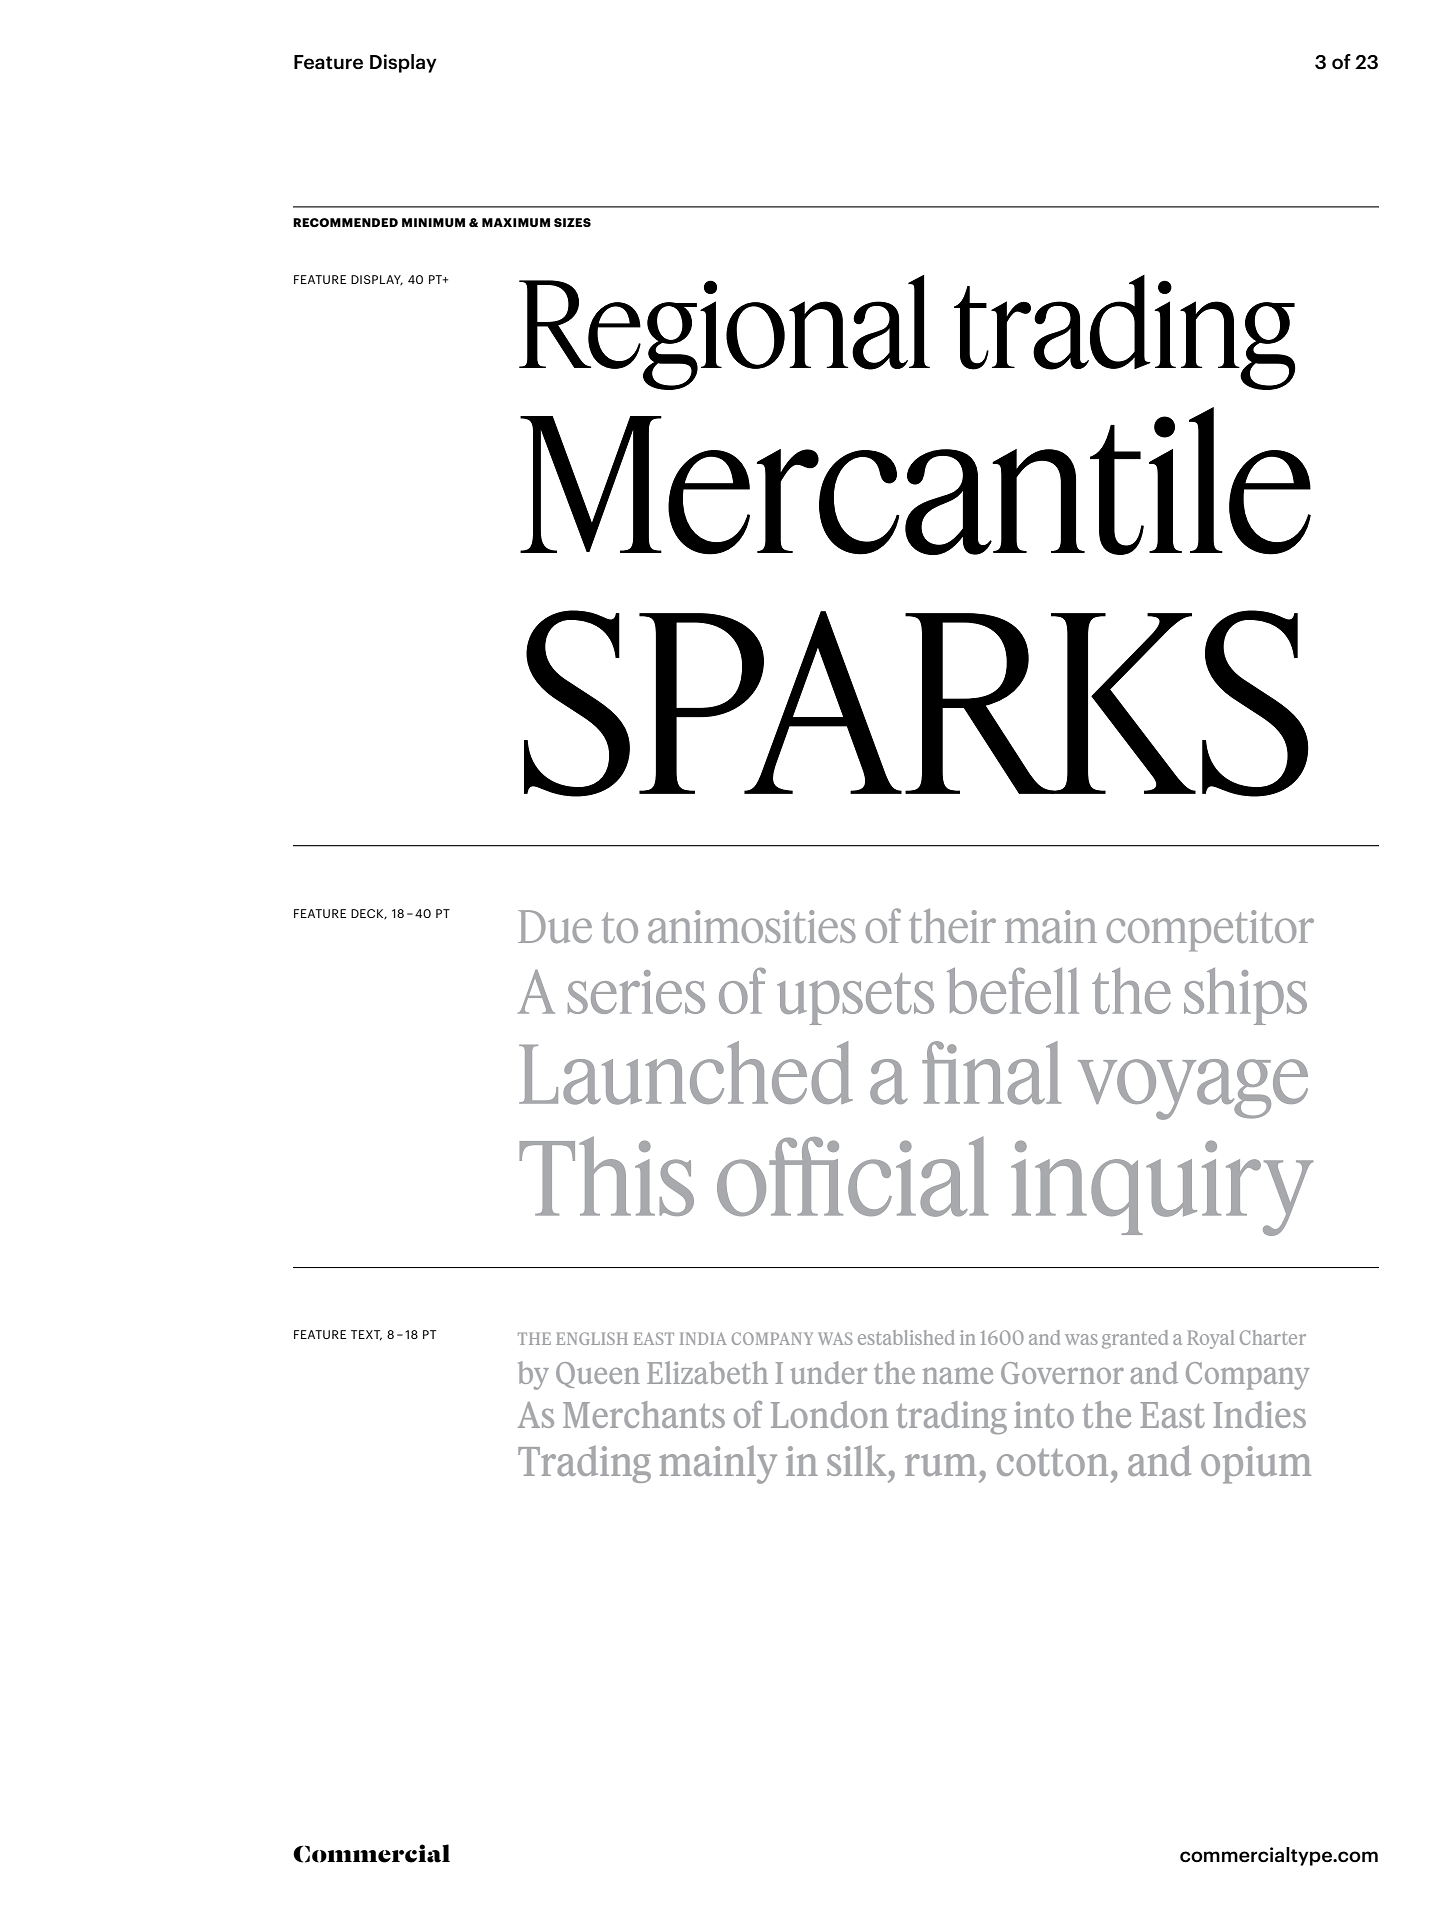 The image size is (1448, 1927). Describe the element at coordinates (433, 222) in the screenshot. I see `MINIMUM` at that location.
